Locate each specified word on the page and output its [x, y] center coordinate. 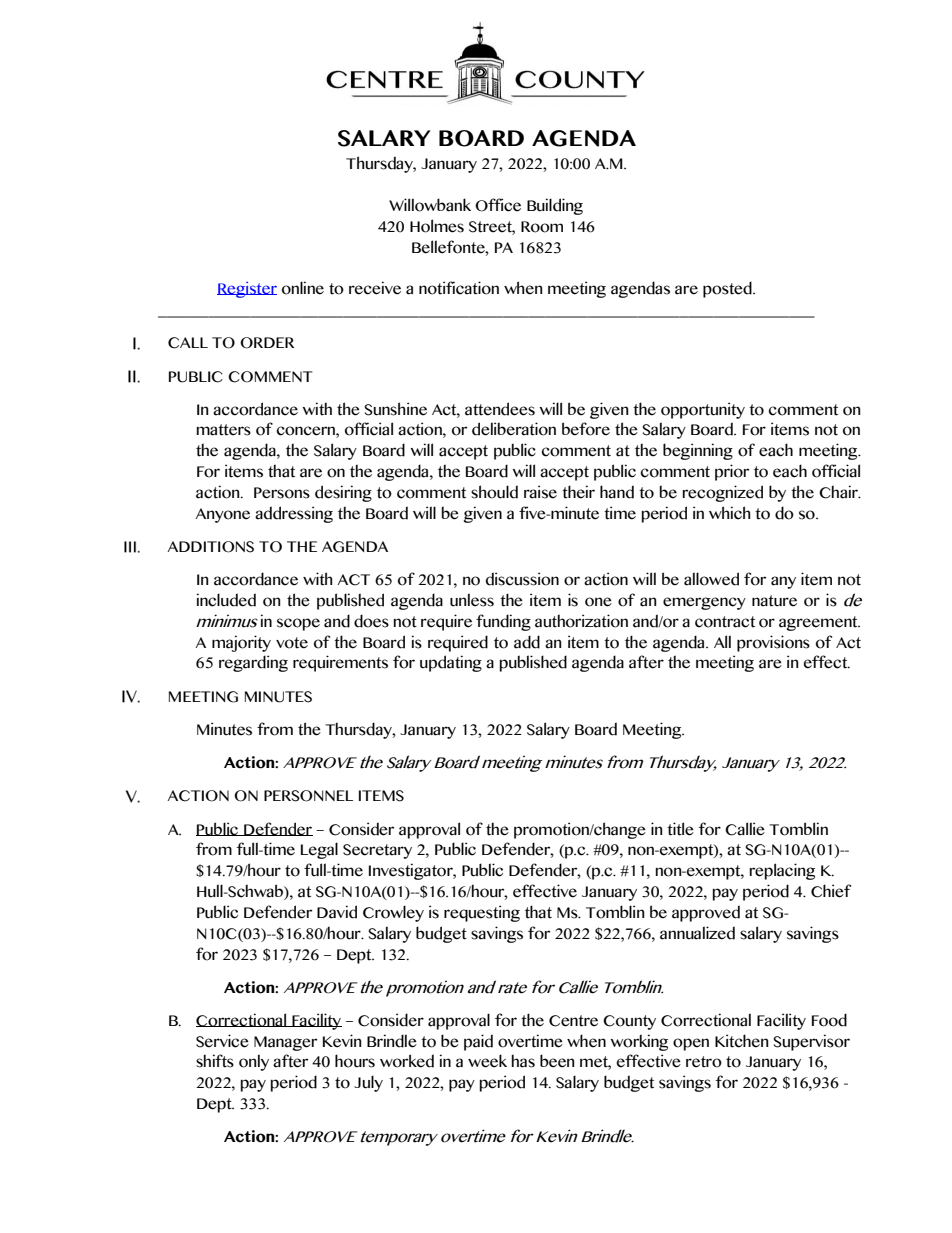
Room [542, 227]
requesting [482, 913]
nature [774, 601]
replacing [782, 871]
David [337, 912]
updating [451, 663]
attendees [500, 409]
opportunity [703, 410]
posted [728, 289]
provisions [773, 643]
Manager [285, 1043]
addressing [294, 514]
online [303, 288]
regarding [253, 663]
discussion [522, 579]
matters [224, 430]
